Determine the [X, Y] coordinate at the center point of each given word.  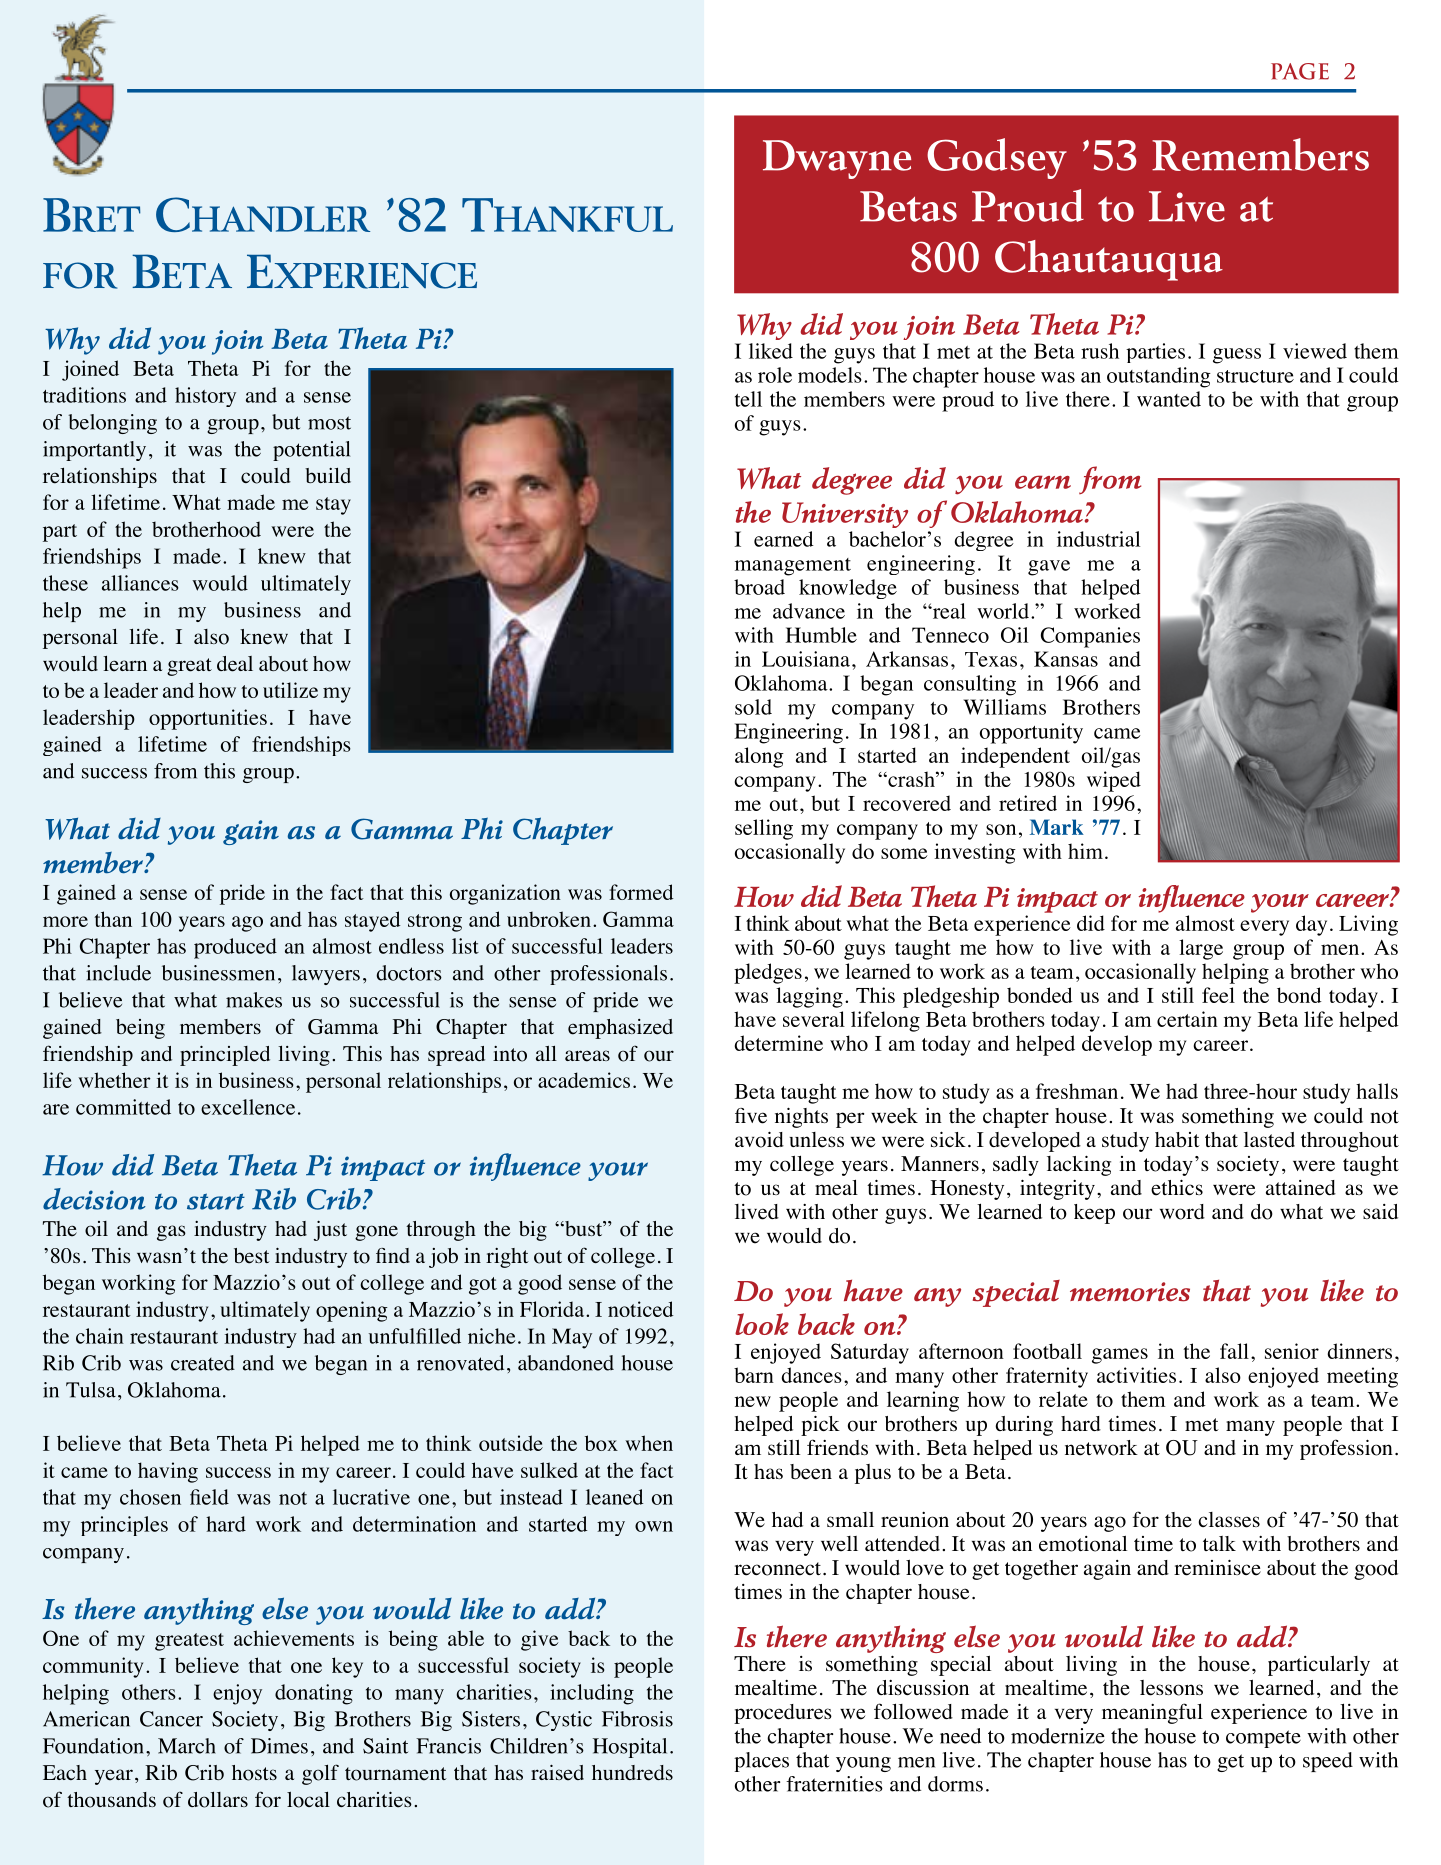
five [751, 1116]
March [187, 1746]
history [205, 397]
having [168, 1472]
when [649, 1443]
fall [1234, 1351]
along [759, 757]
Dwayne [837, 159]
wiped [1114, 781]
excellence [248, 1107]
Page [1300, 71]
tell [748, 399]
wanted [1169, 399]
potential [311, 451]
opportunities [208, 719]
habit [1177, 1139]
